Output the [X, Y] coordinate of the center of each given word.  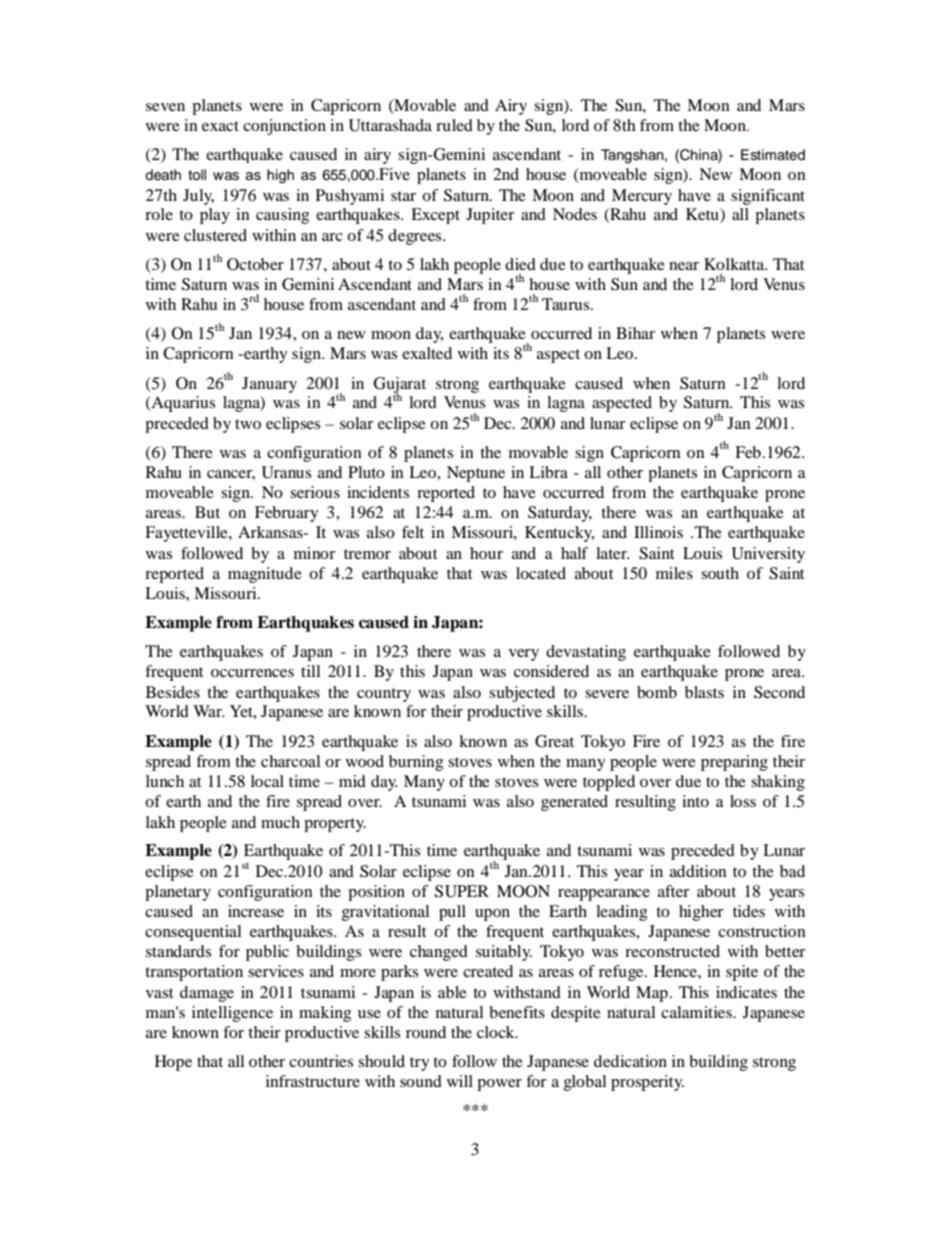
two [248, 424]
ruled [454, 125]
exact [220, 126]
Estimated [773, 154]
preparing [734, 763]
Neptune [476, 474]
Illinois [658, 532]
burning [416, 763]
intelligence [232, 1014]
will [460, 1081]
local [267, 781]
